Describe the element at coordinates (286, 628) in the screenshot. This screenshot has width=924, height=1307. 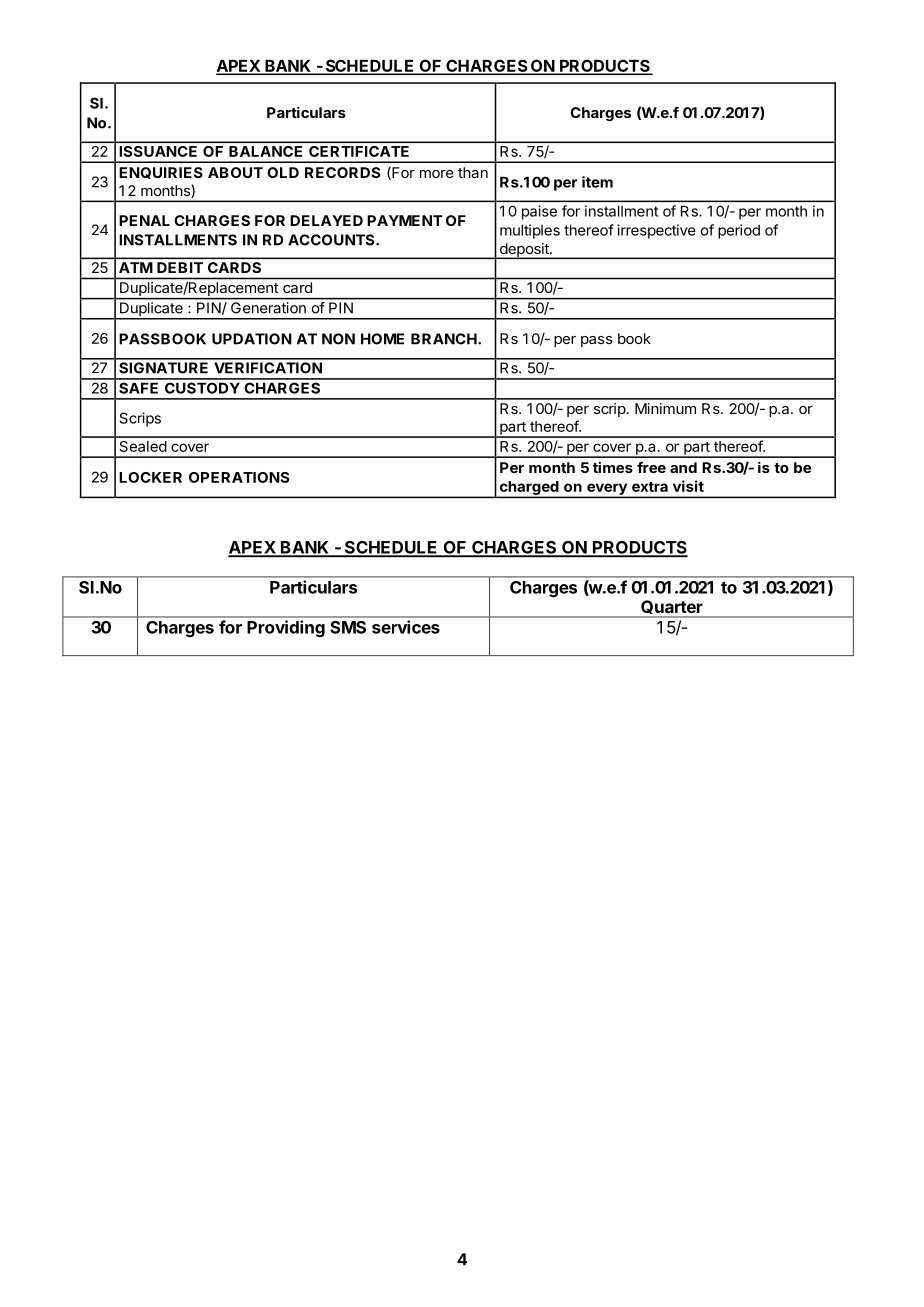
I see `Providing` at that location.
